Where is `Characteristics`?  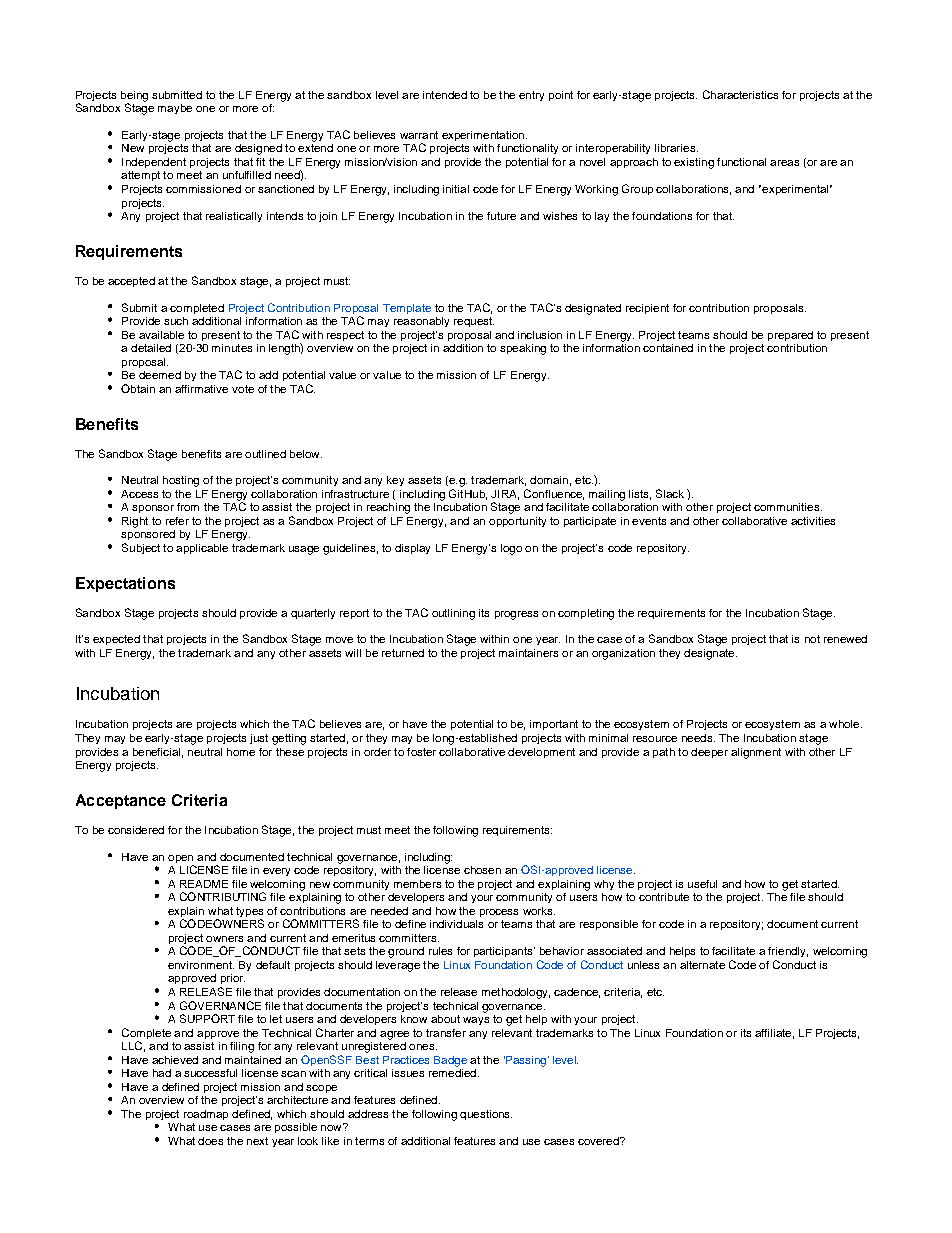
Characteristics is located at coordinates (740, 94).
